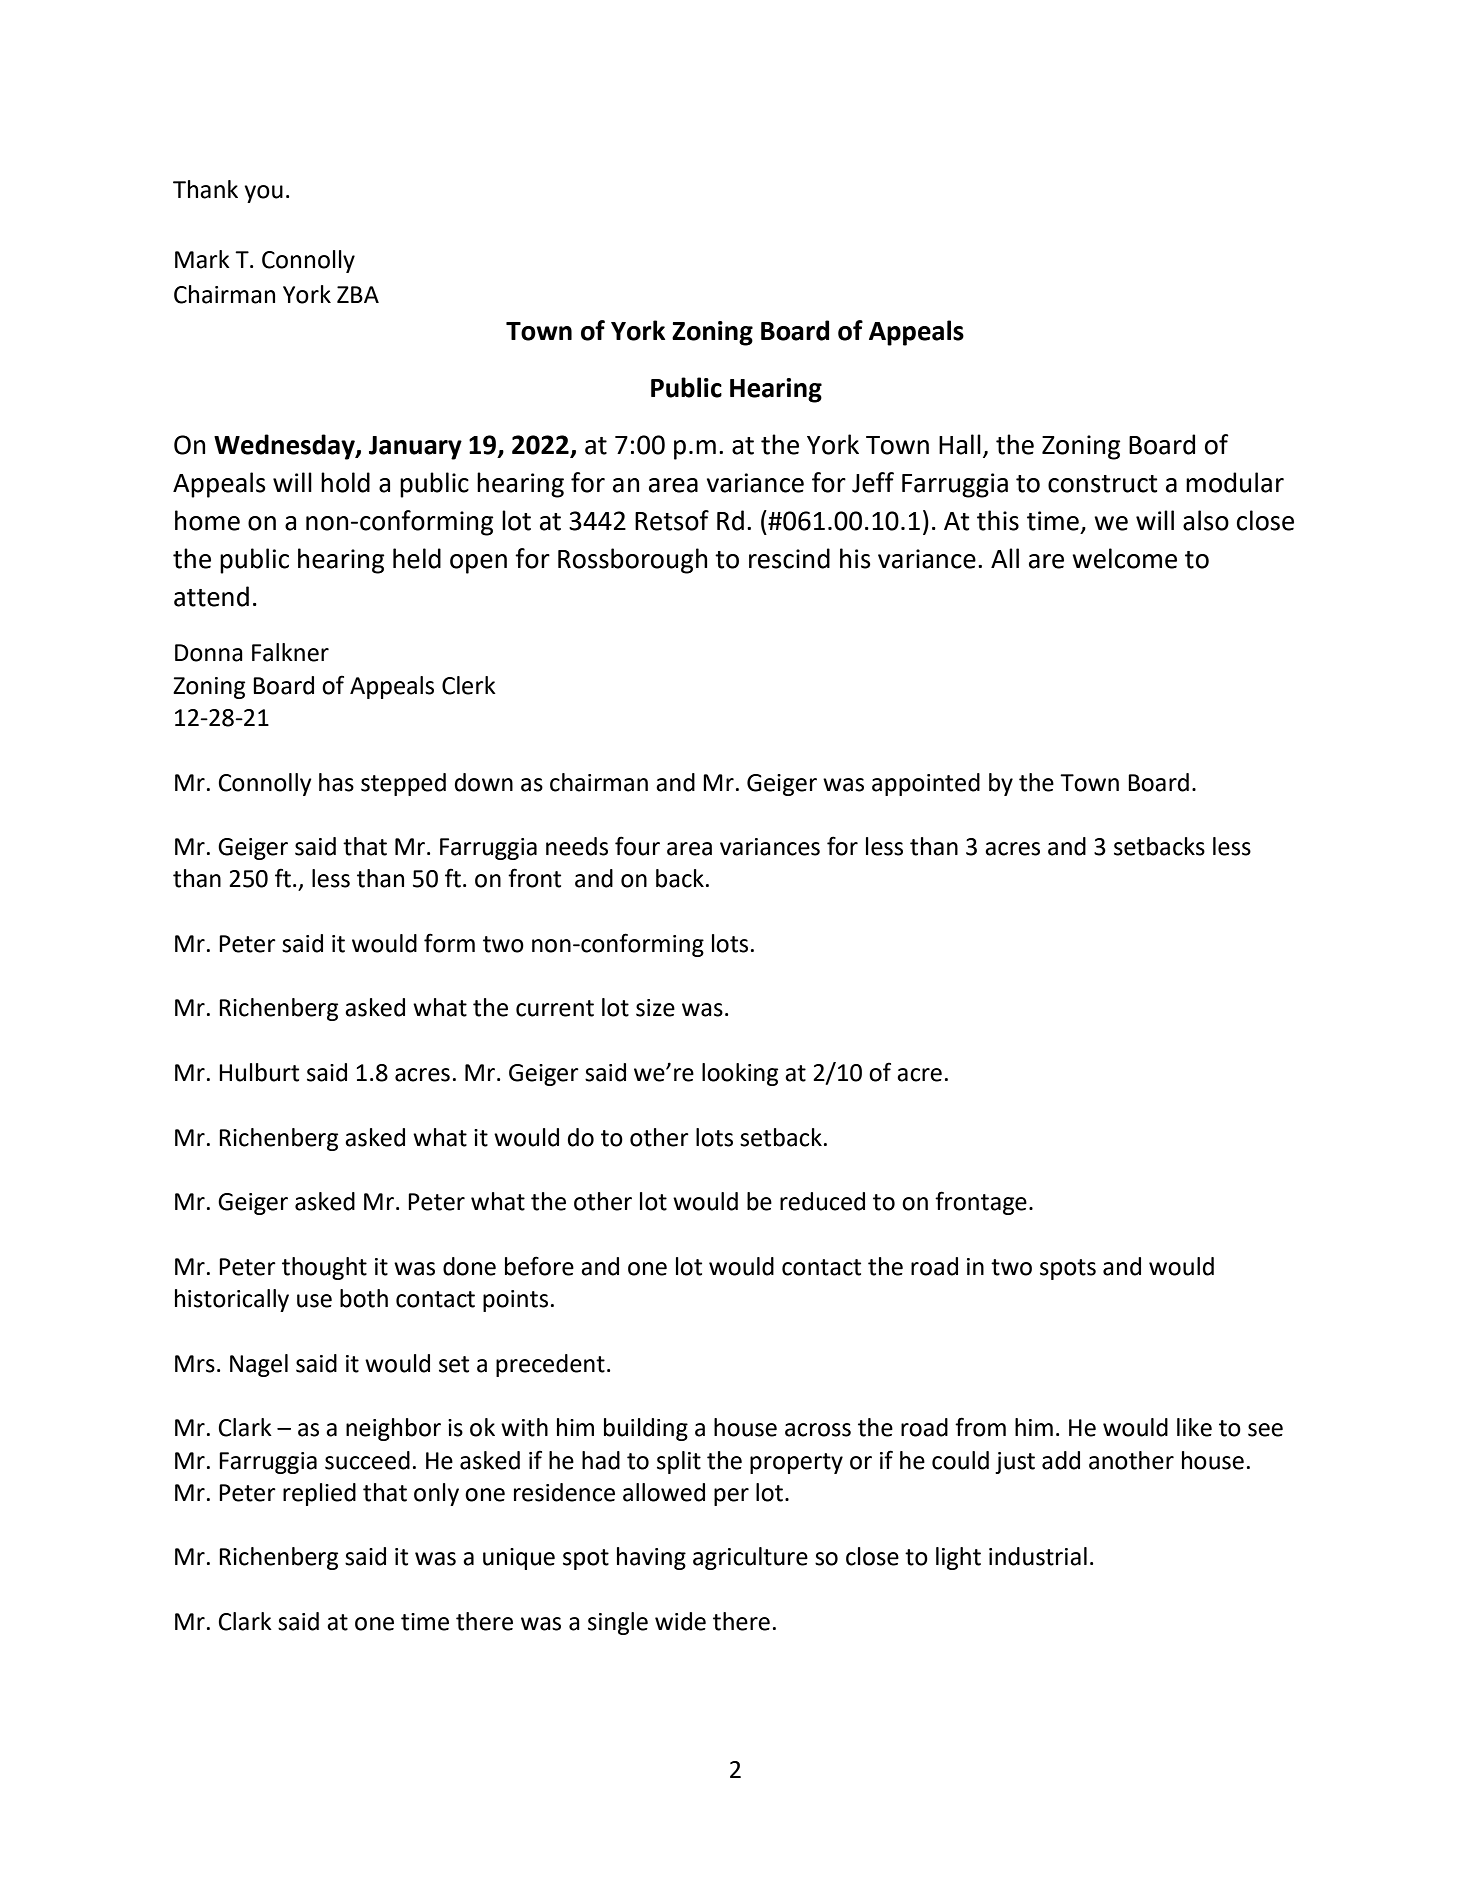 The image size is (1471, 1904). Describe the element at coordinates (1102, 484) in the screenshot. I see `construct` at that location.
